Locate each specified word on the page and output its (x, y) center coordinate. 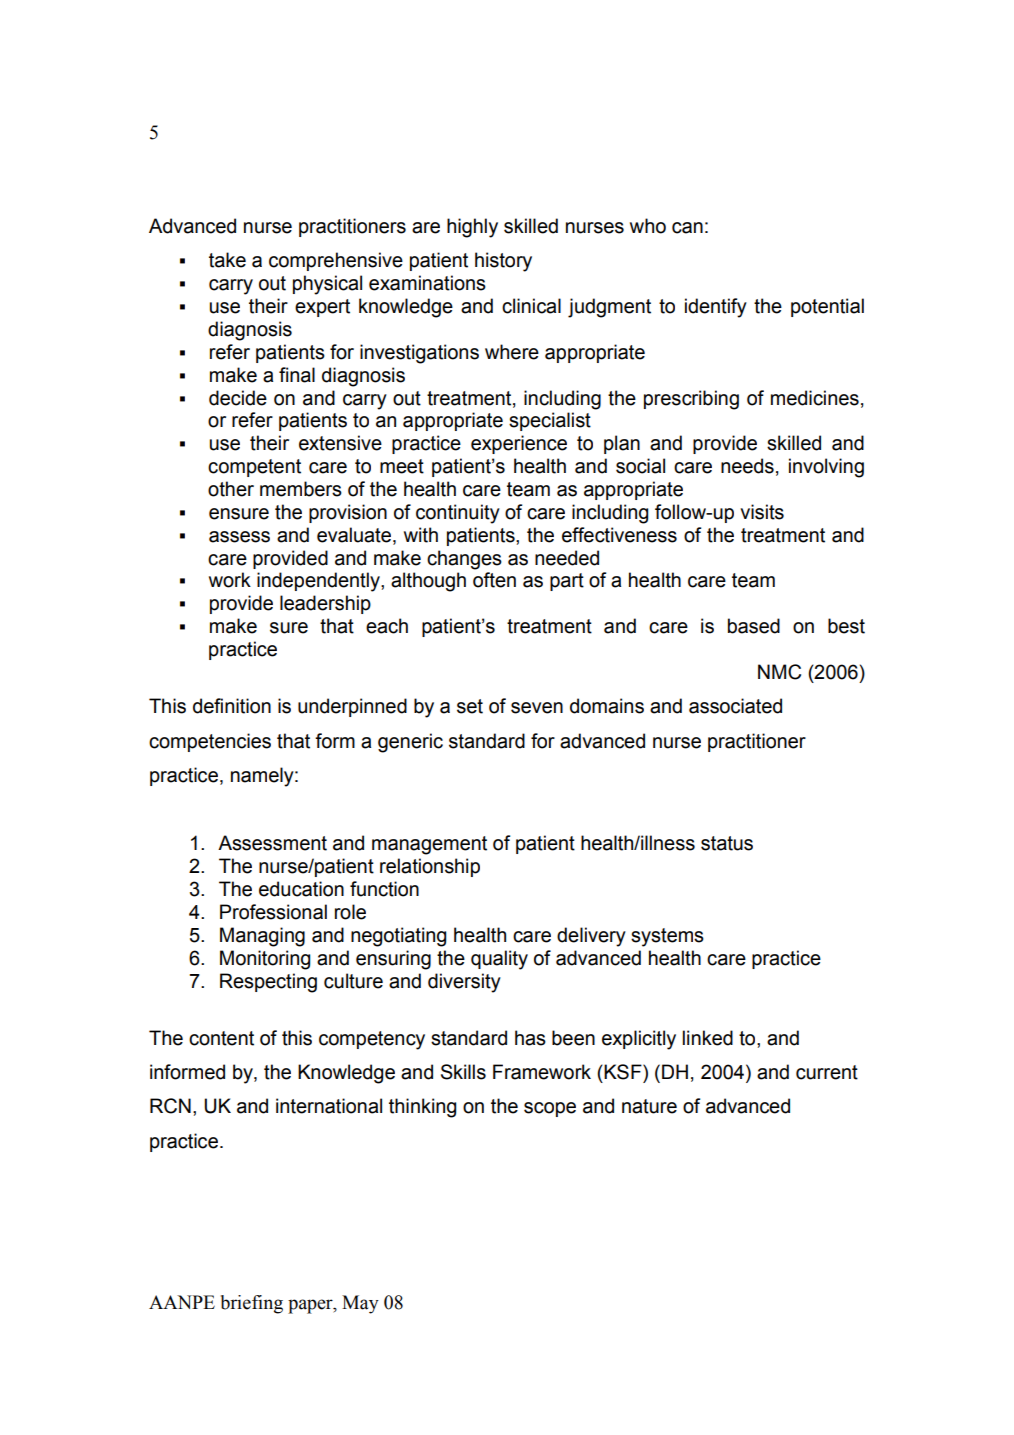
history (503, 262)
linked (708, 1038)
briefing (252, 1304)
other (231, 489)
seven (537, 708)
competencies (210, 742)
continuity (458, 514)
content (221, 1038)
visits (762, 512)
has (530, 1038)
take (227, 260)
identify (716, 308)
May (360, 1304)
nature (649, 1106)
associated (735, 706)
